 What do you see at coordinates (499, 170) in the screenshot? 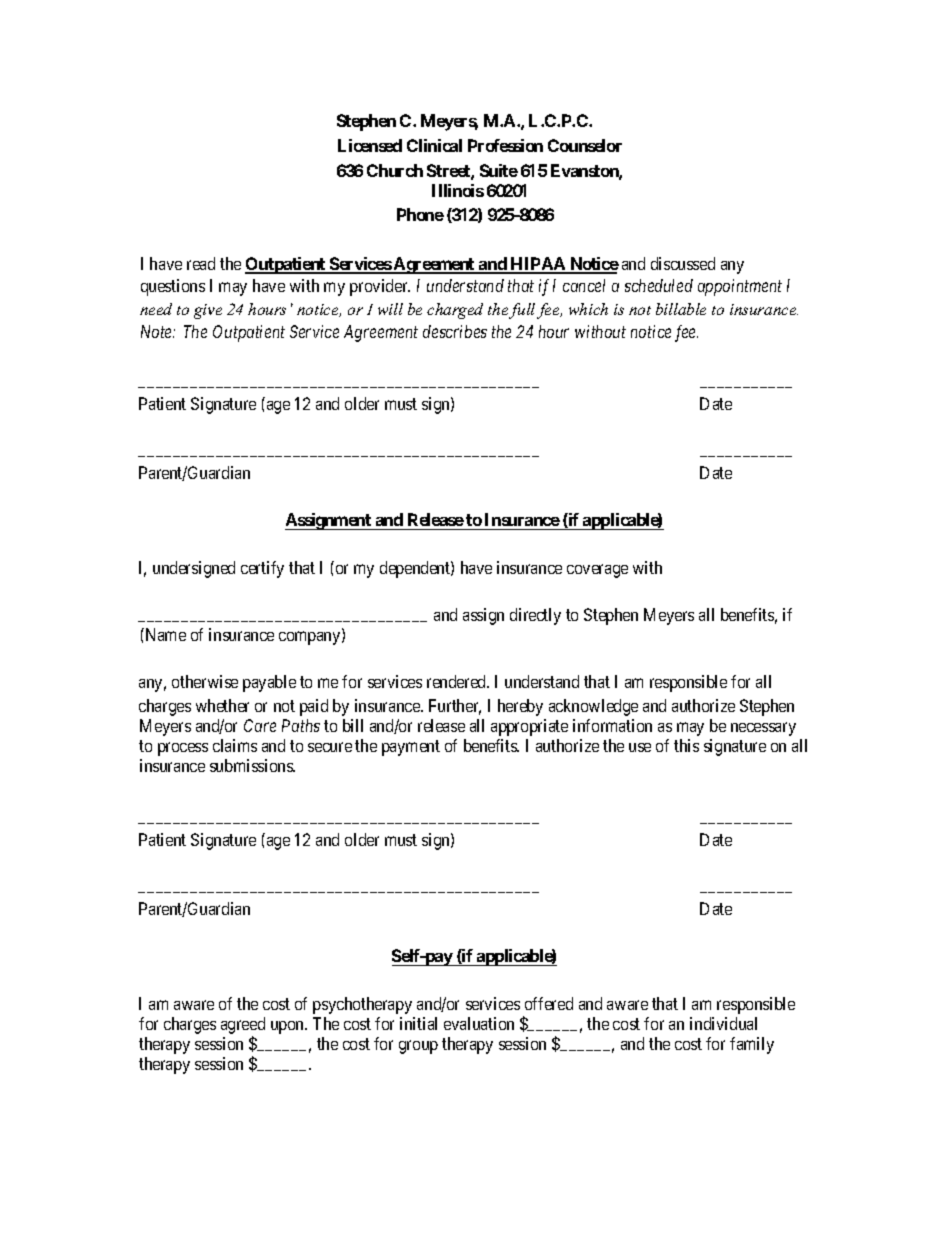
I see `Suite` at bounding box center [499, 170].
